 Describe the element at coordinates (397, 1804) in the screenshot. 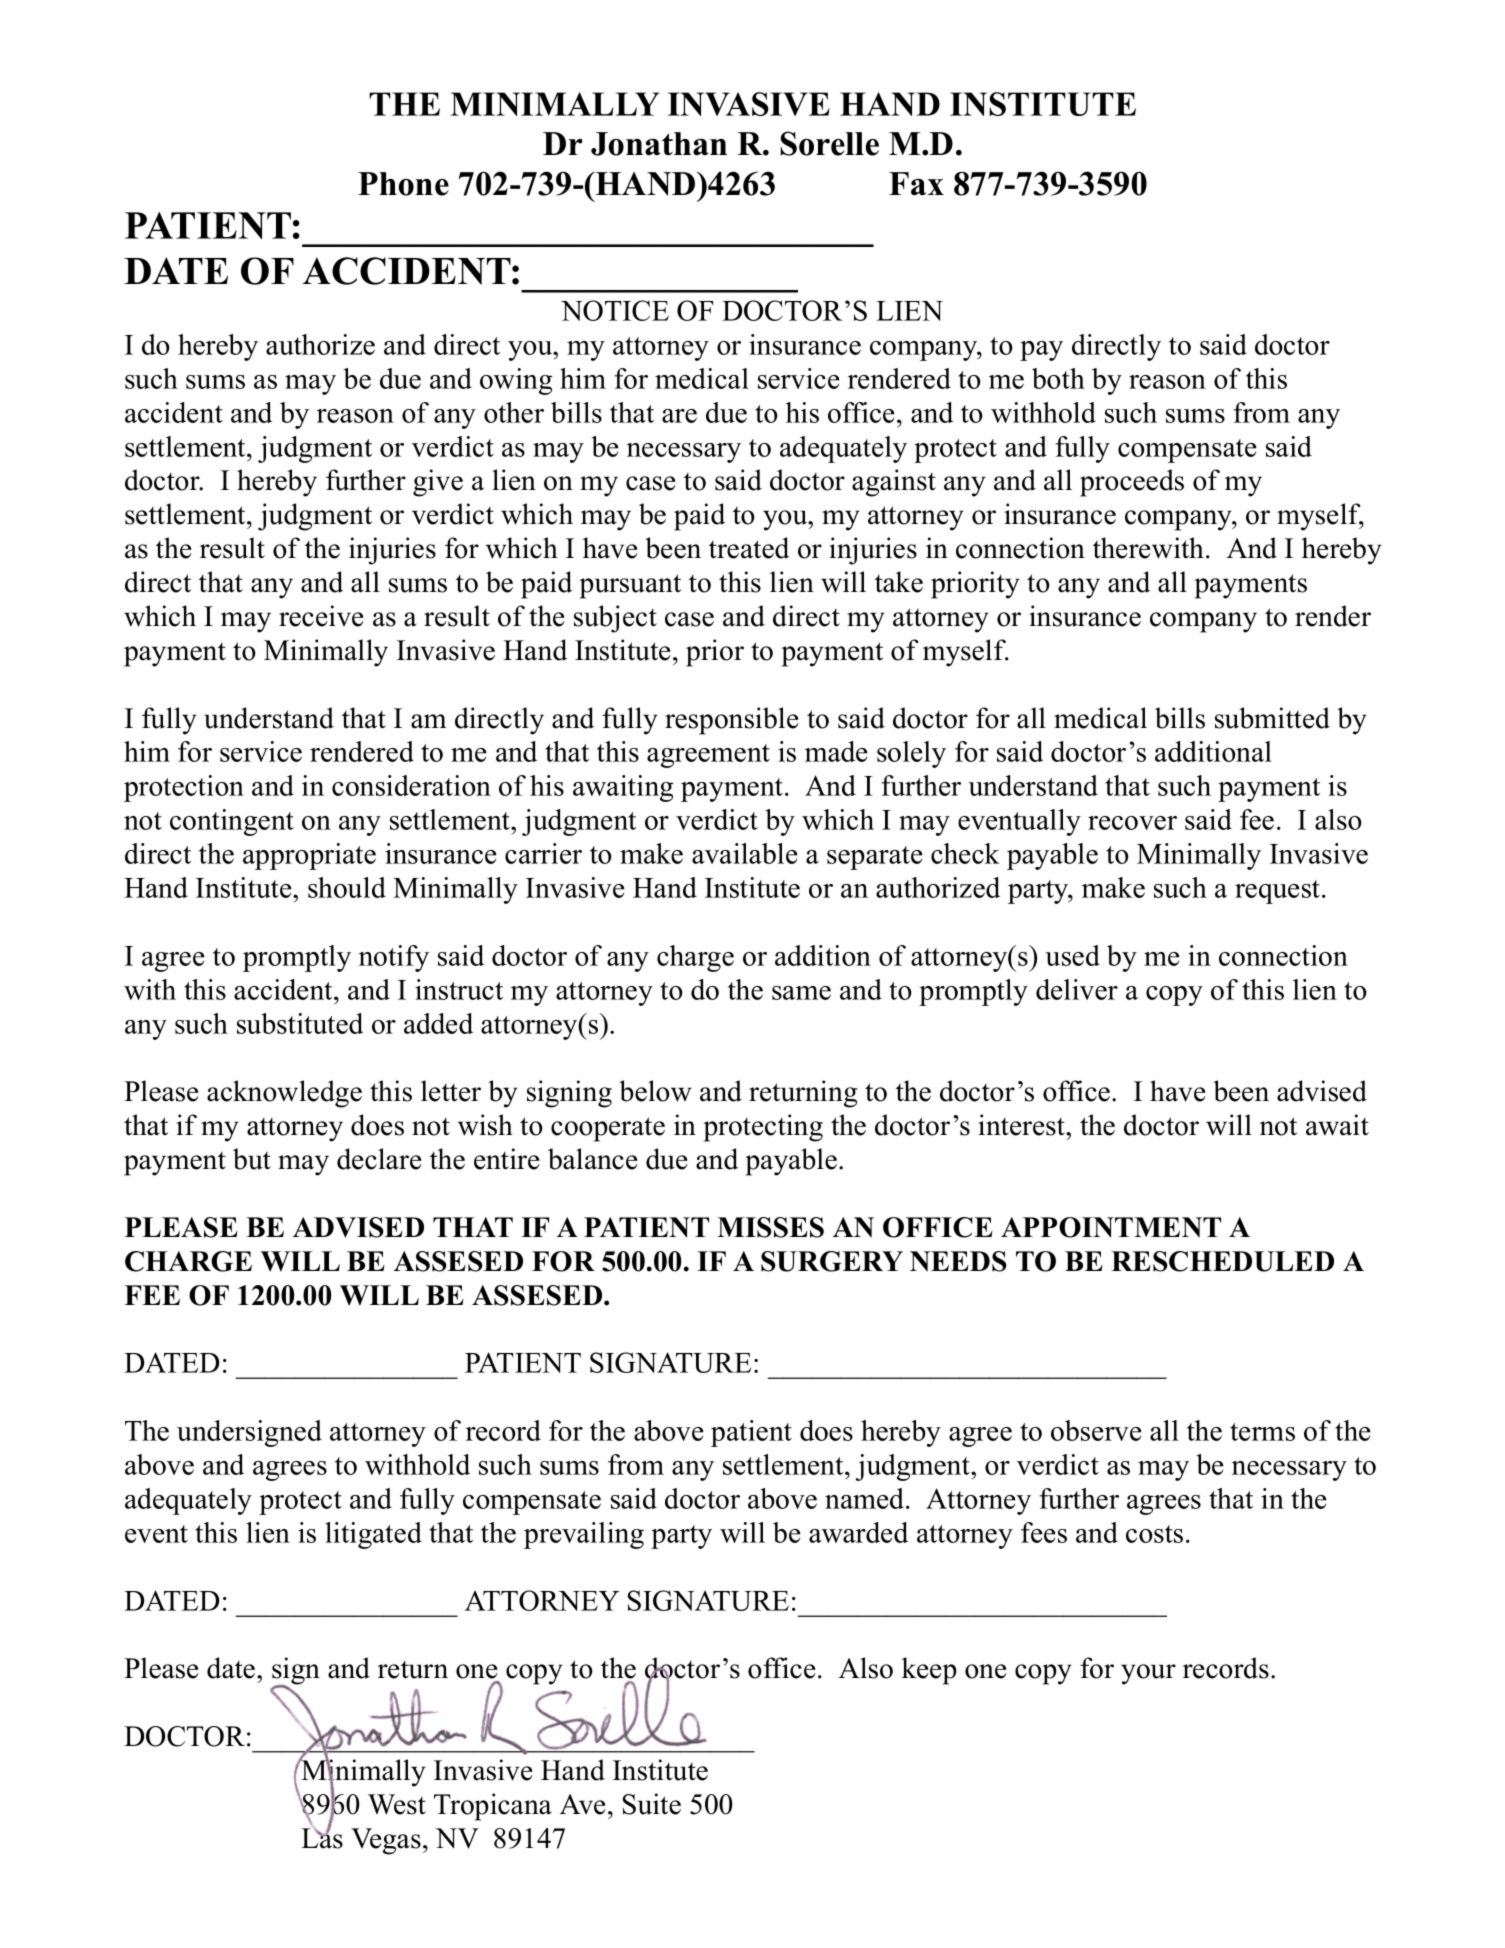

I see `West` at that location.
